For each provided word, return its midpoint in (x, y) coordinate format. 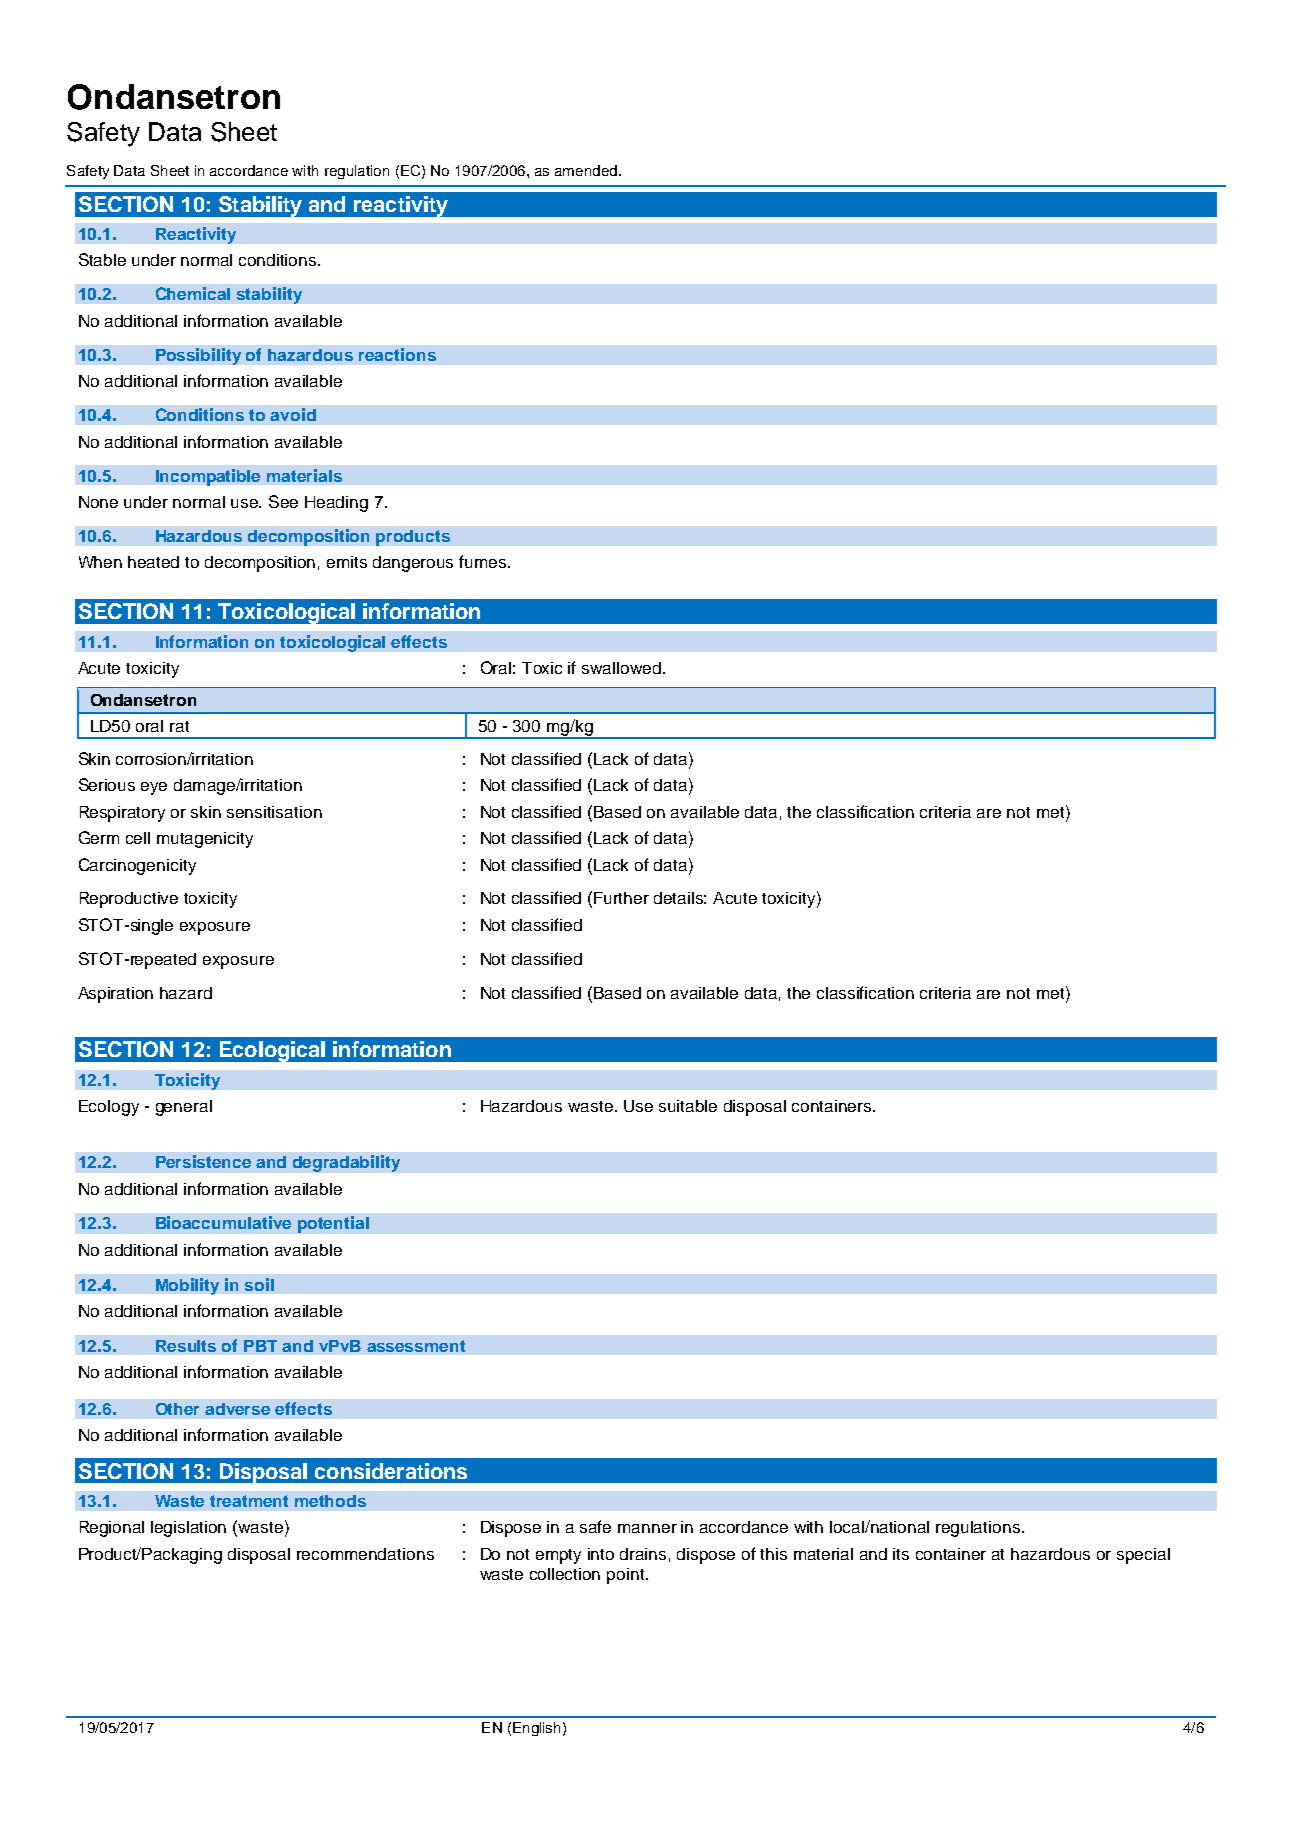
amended (586, 170)
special (1143, 1556)
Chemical (193, 293)
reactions (397, 354)
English (536, 1729)
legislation (188, 1529)
